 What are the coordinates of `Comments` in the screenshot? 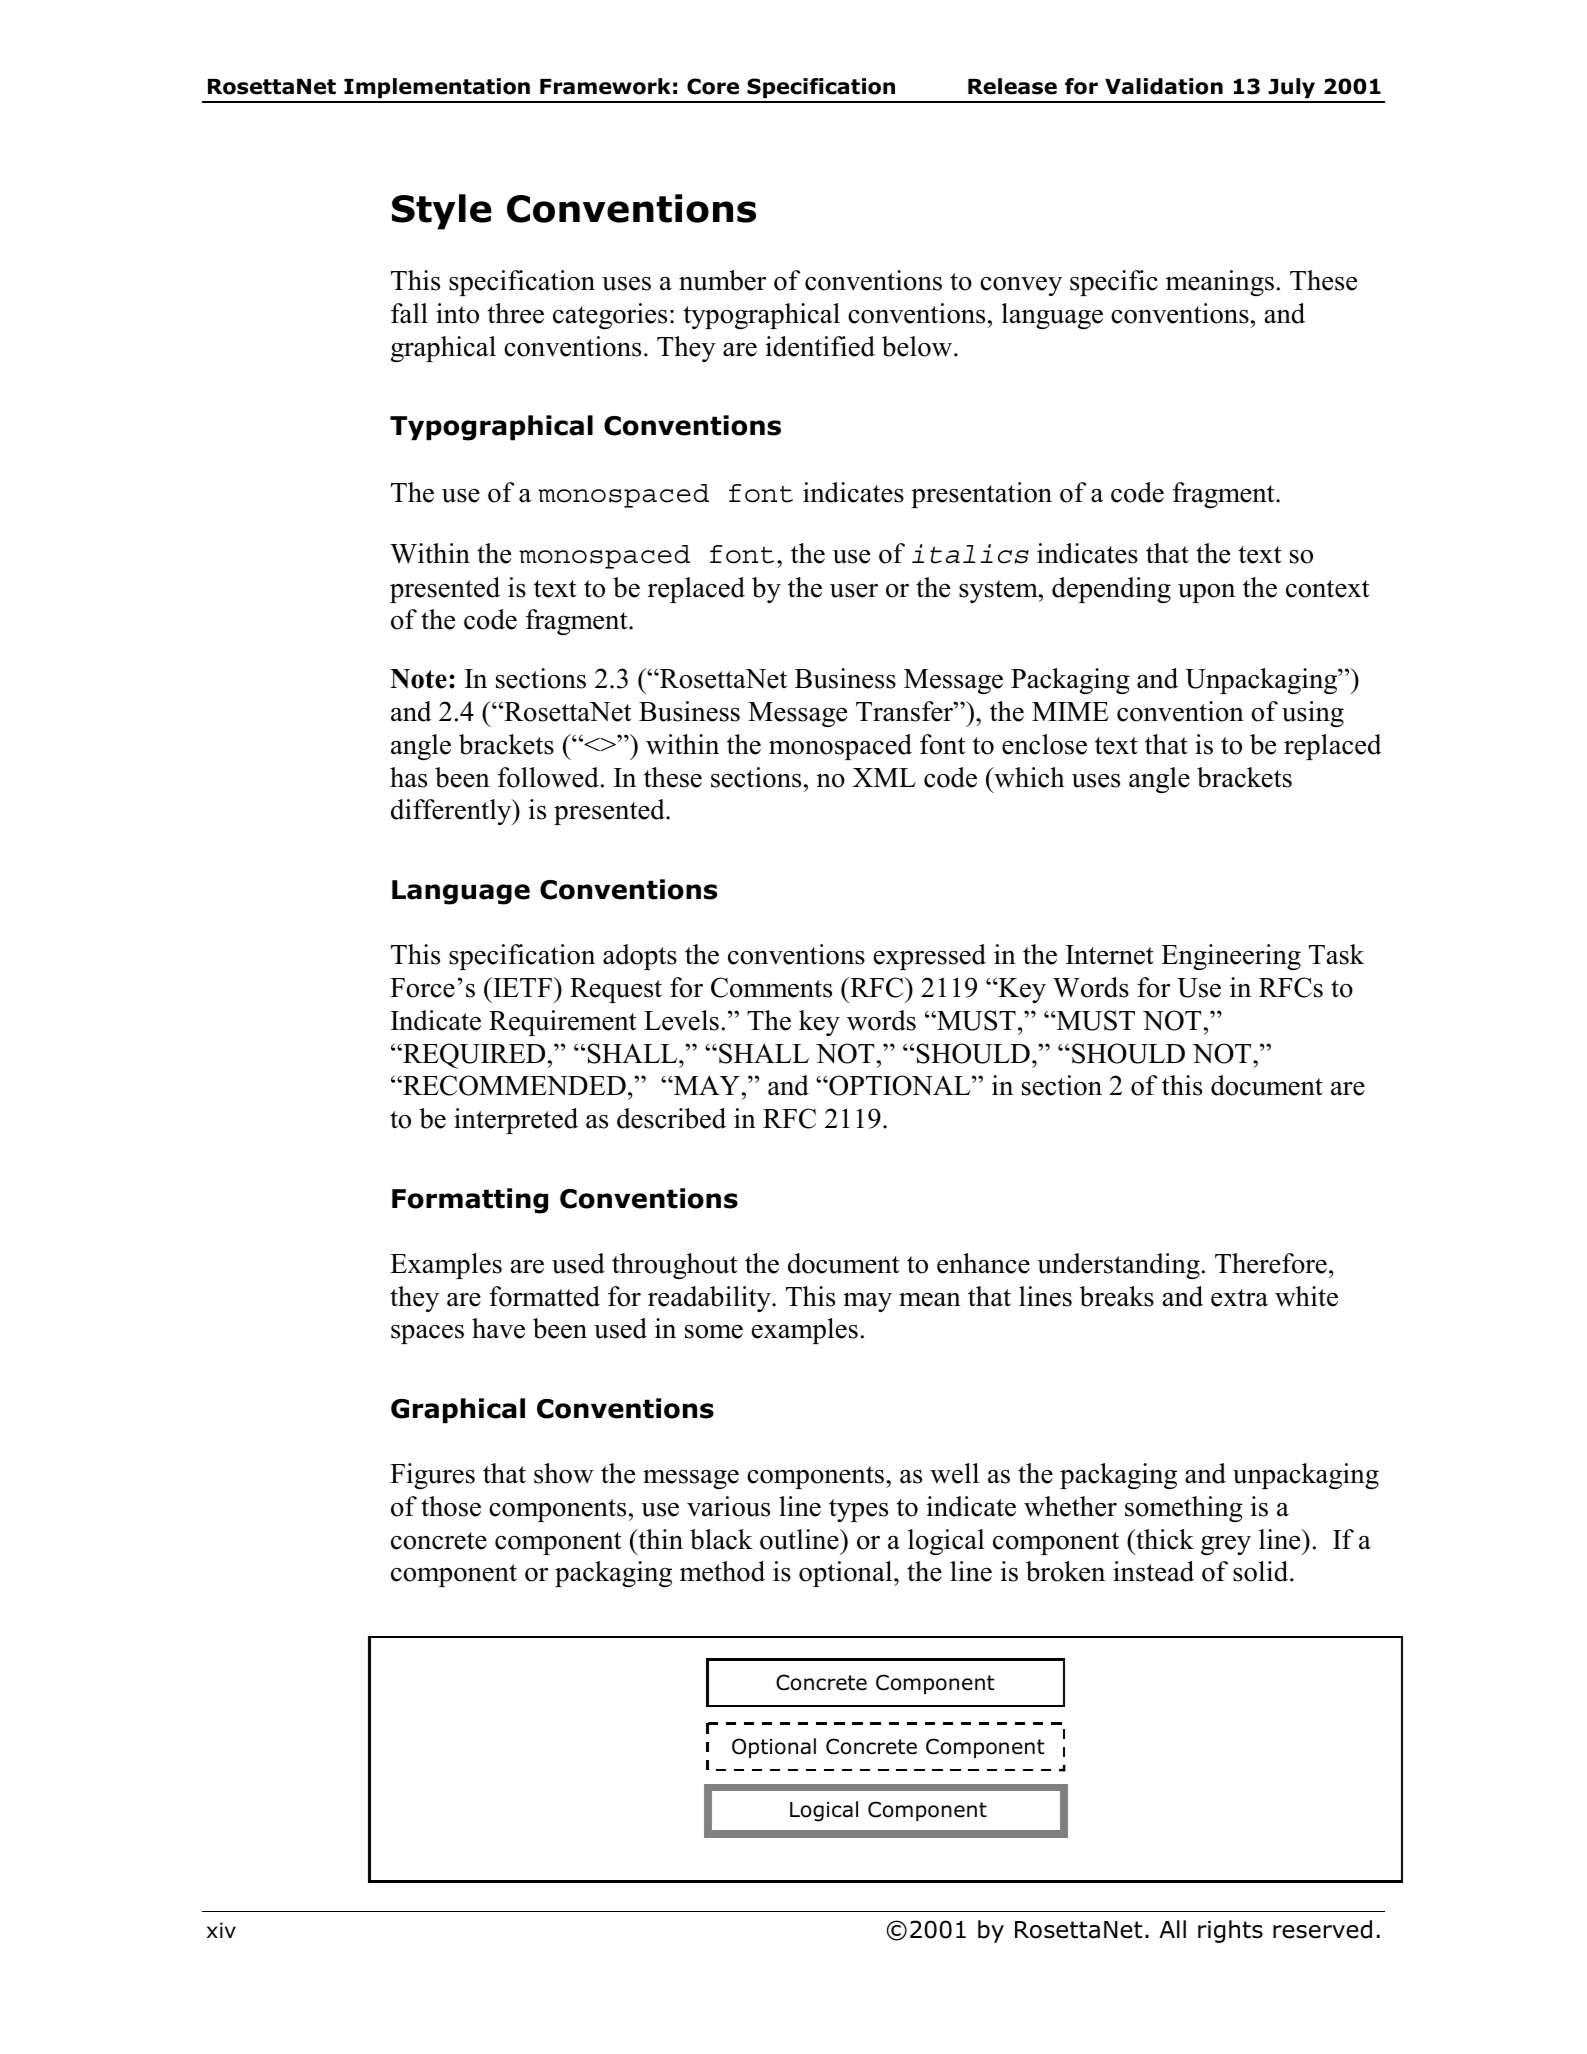 It's located at (771, 987).
